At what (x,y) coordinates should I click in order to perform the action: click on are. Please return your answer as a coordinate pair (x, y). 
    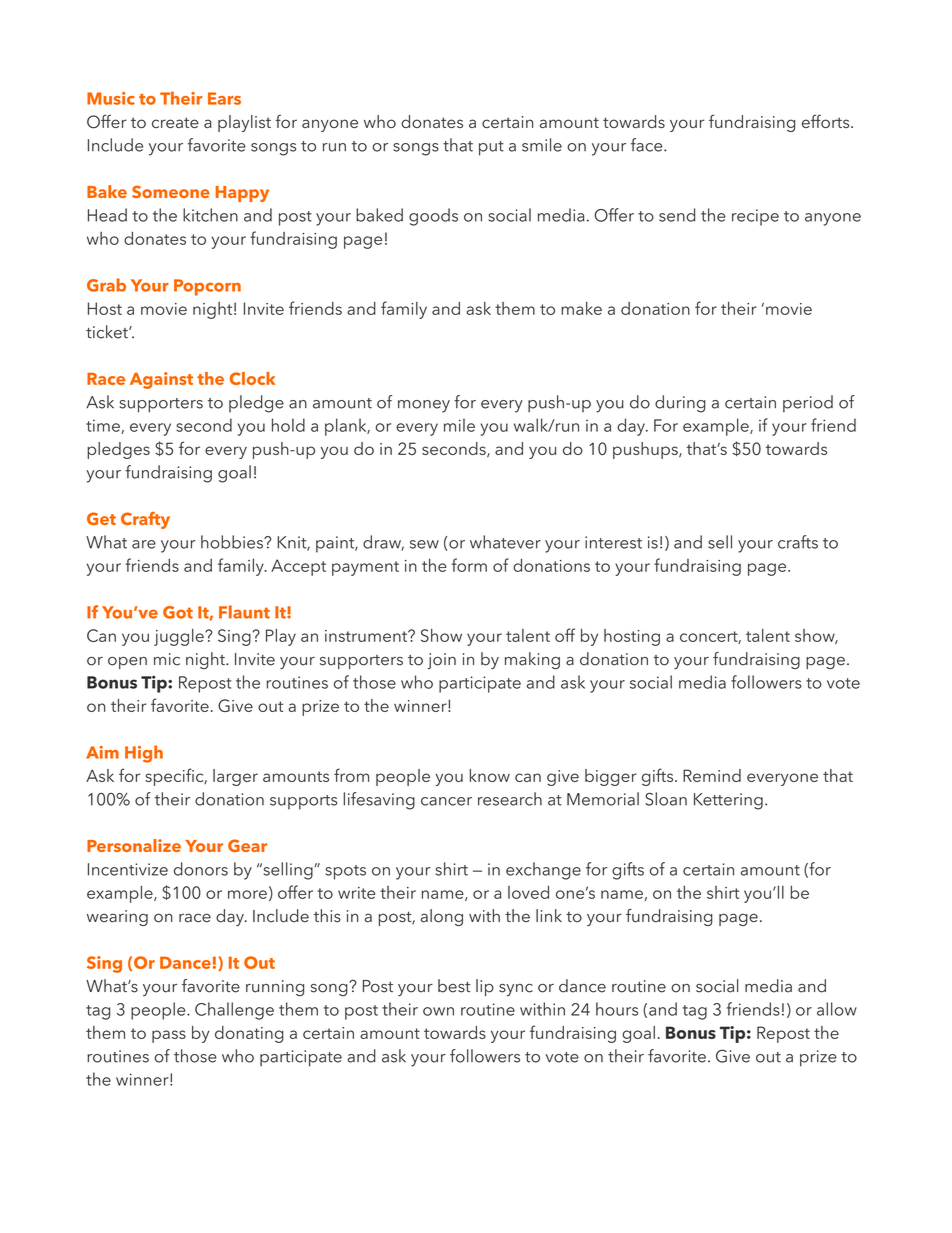
    Looking at the image, I should click on (144, 544).
